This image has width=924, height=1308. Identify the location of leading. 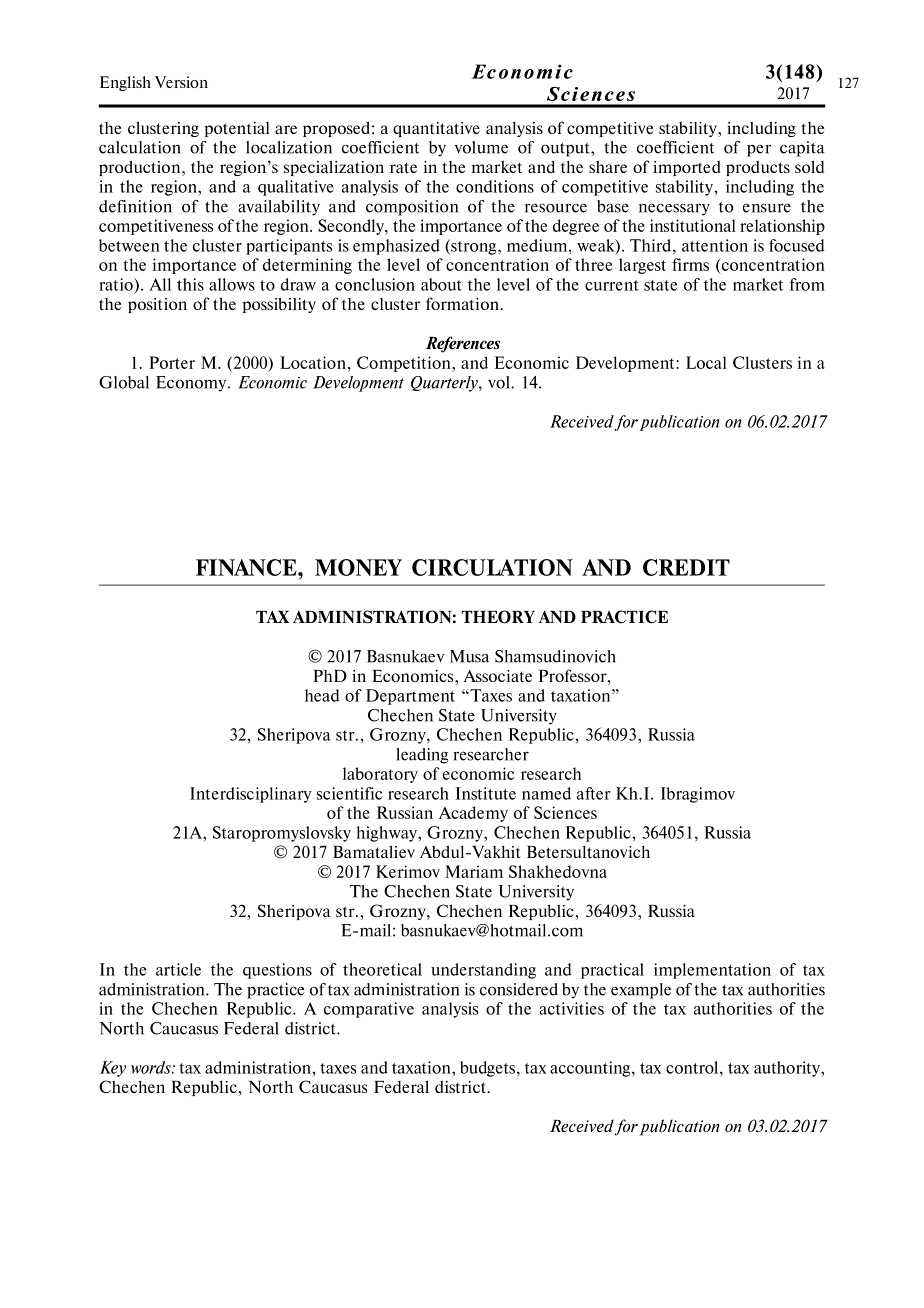
(422, 756).
